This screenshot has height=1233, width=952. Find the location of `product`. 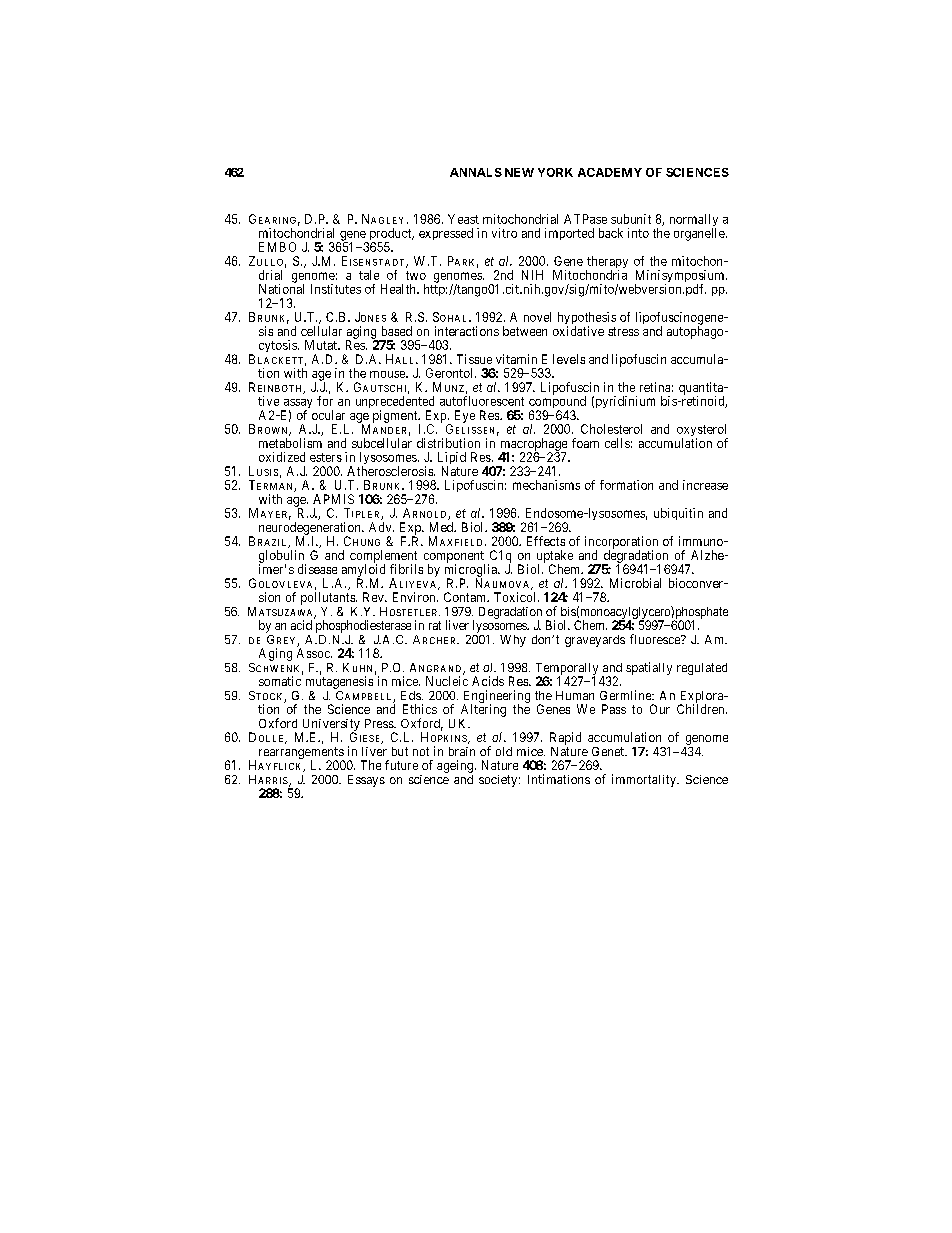

product is located at coordinates (390, 235).
